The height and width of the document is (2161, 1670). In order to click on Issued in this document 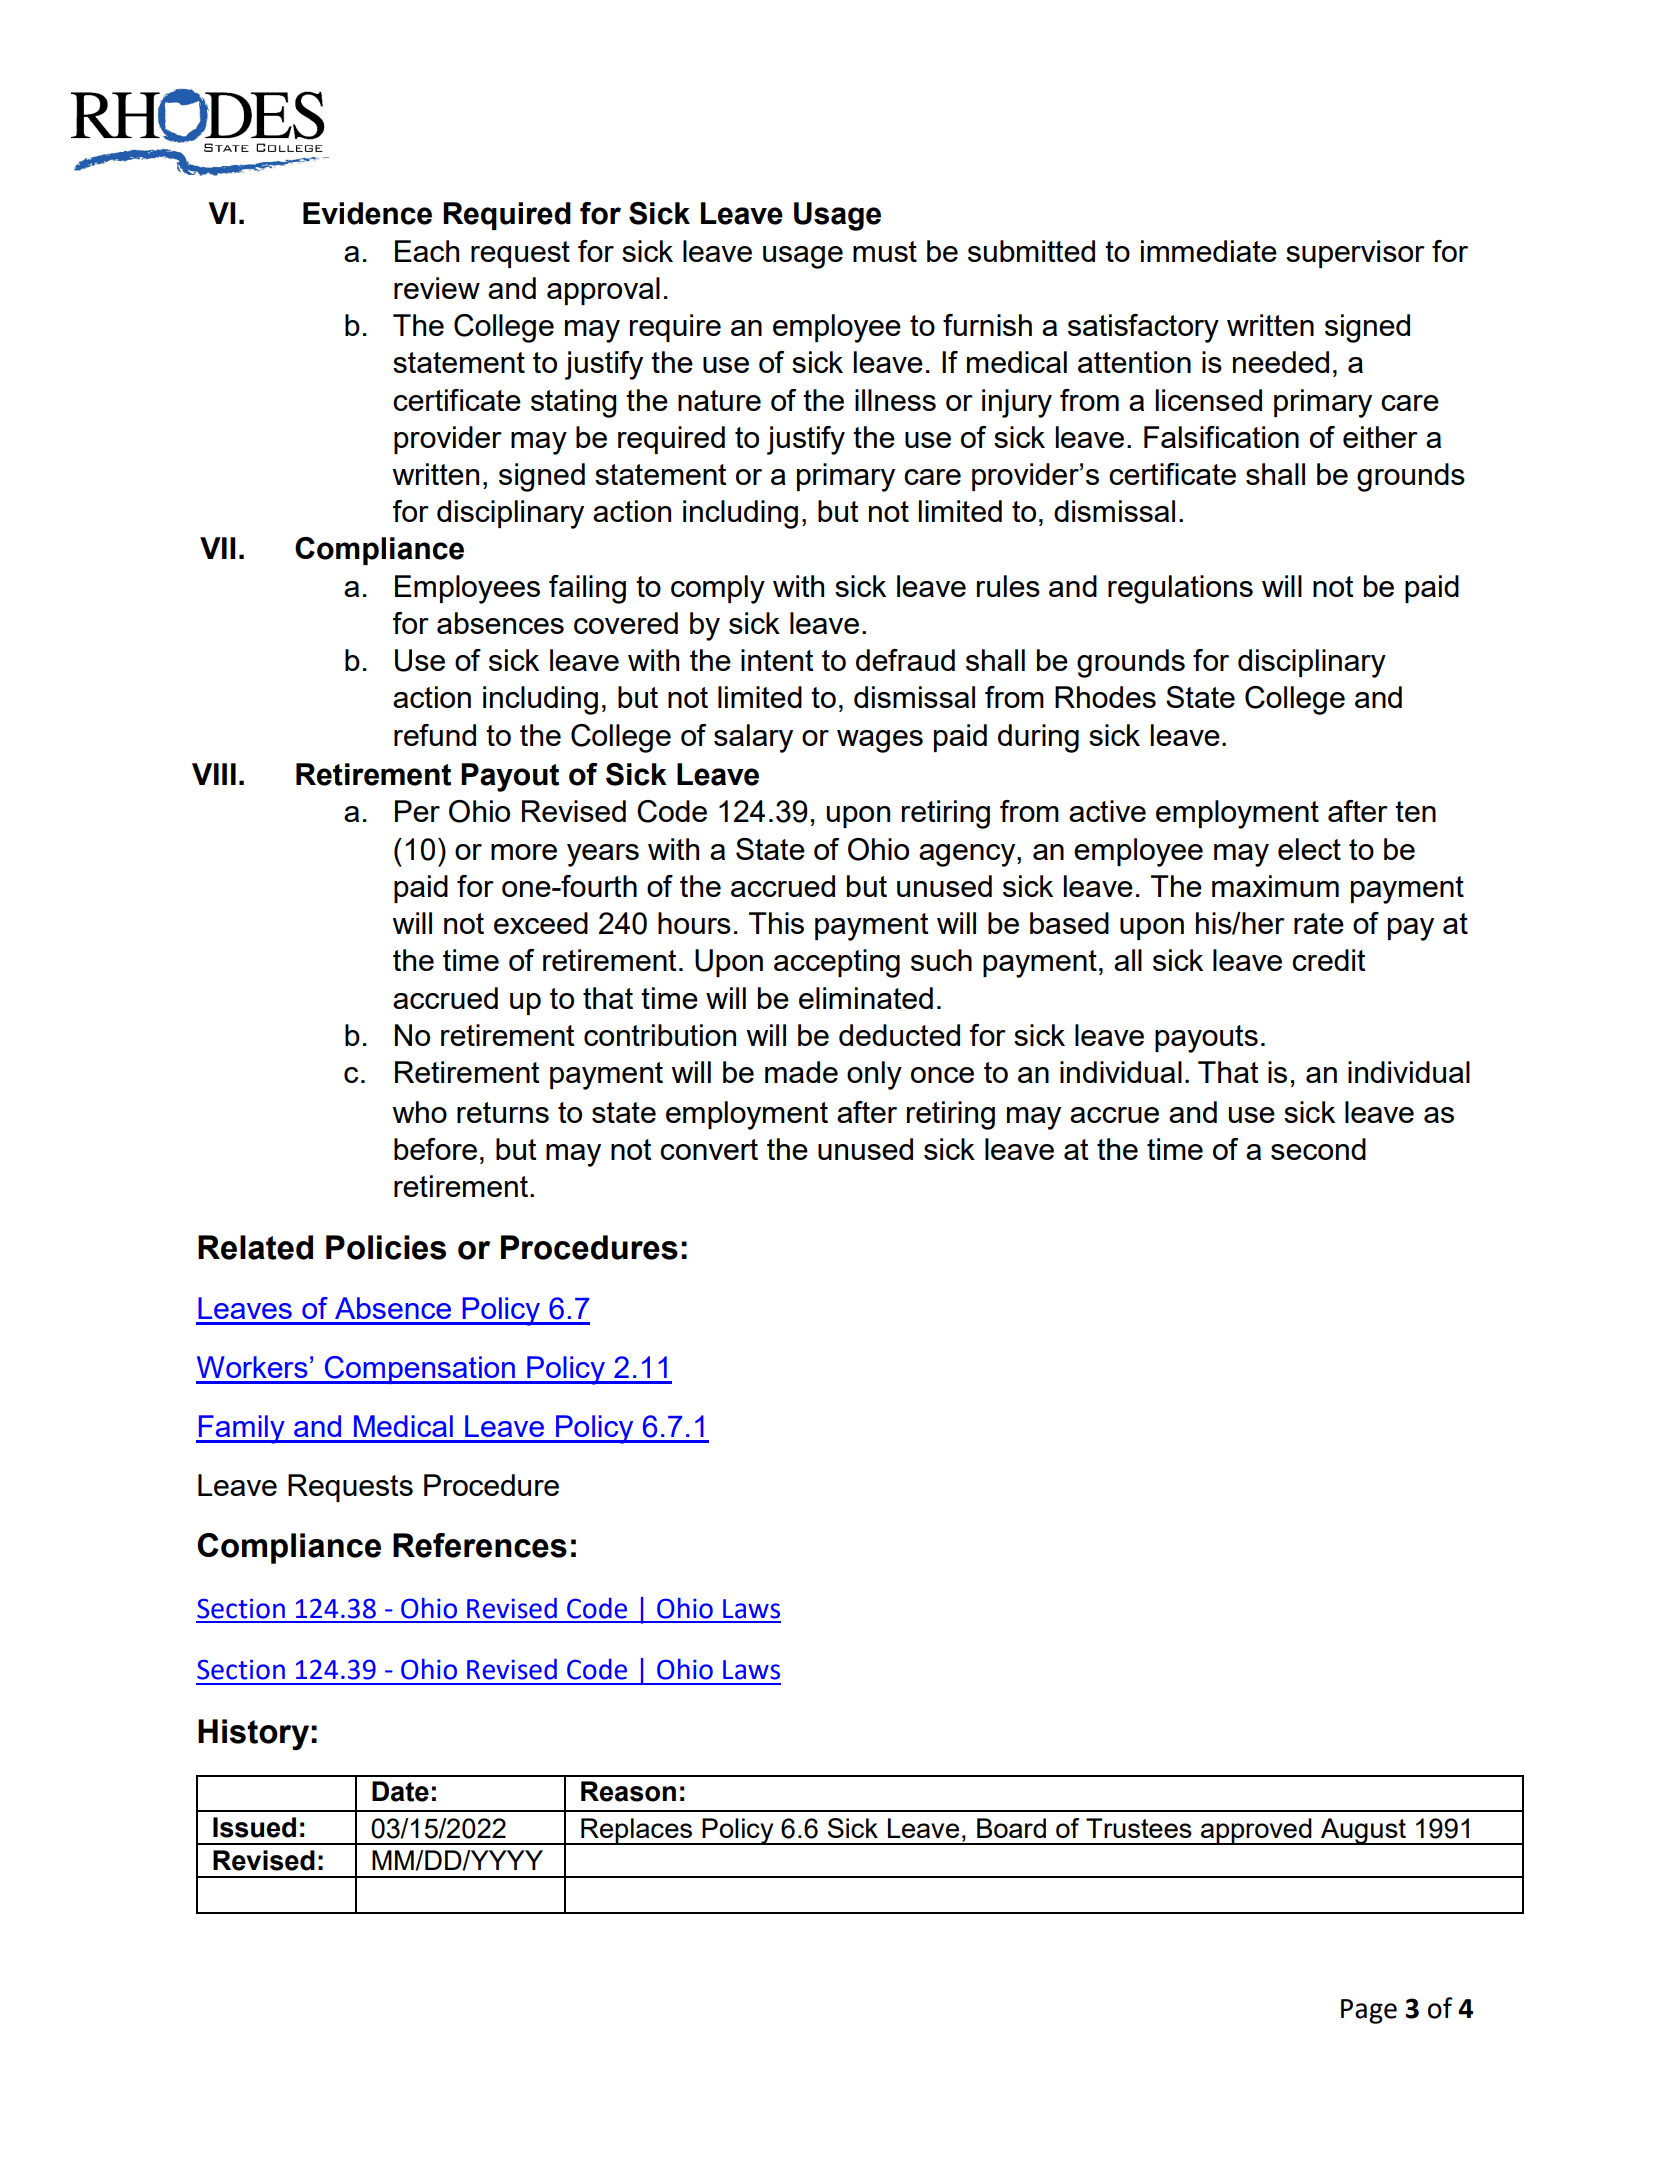, I will do `click(254, 1827)`.
